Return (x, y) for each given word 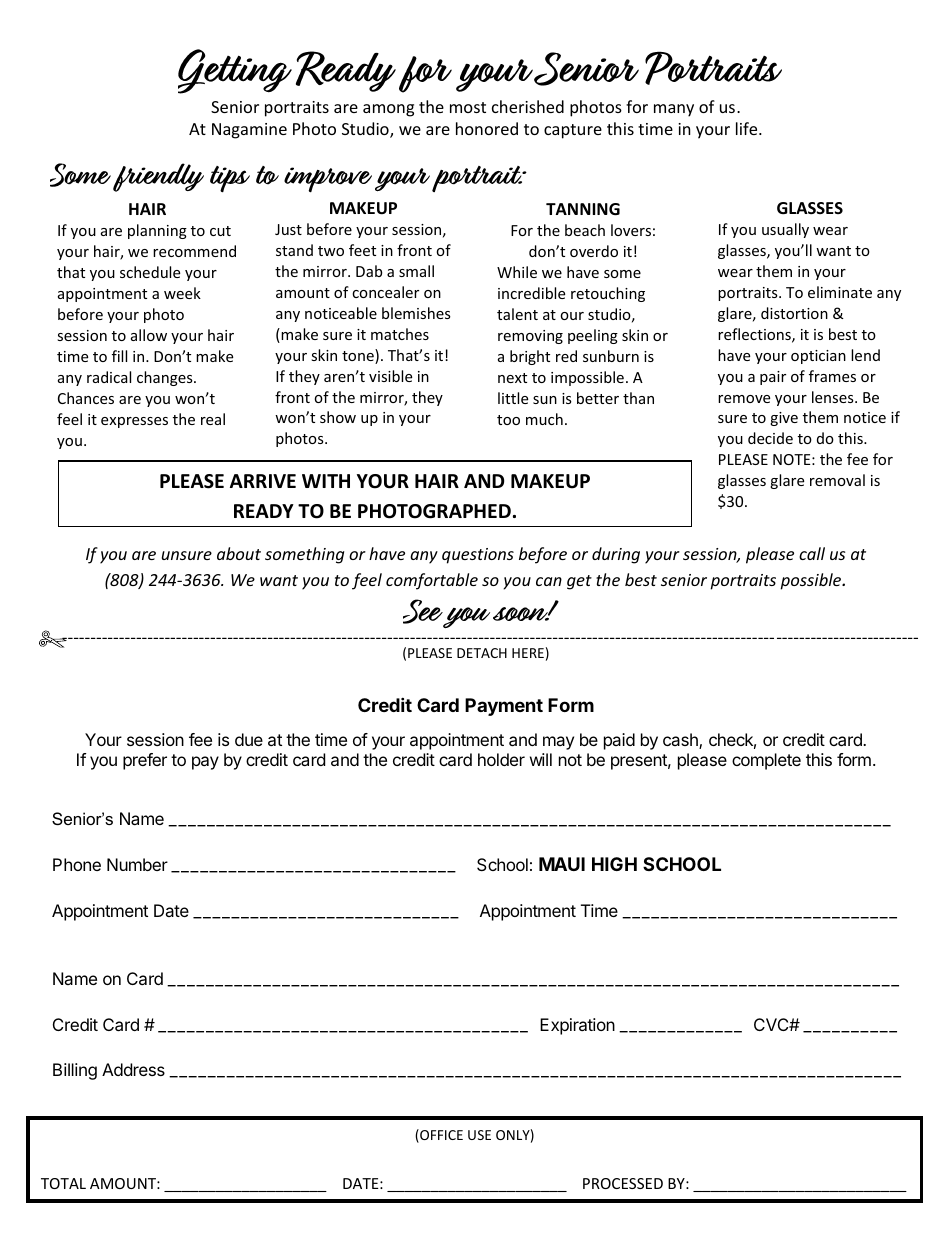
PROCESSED (623, 1183)
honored (487, 128)
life (748, 128)
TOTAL (63, 1183)
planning (157, 231)
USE (479, 1135)
